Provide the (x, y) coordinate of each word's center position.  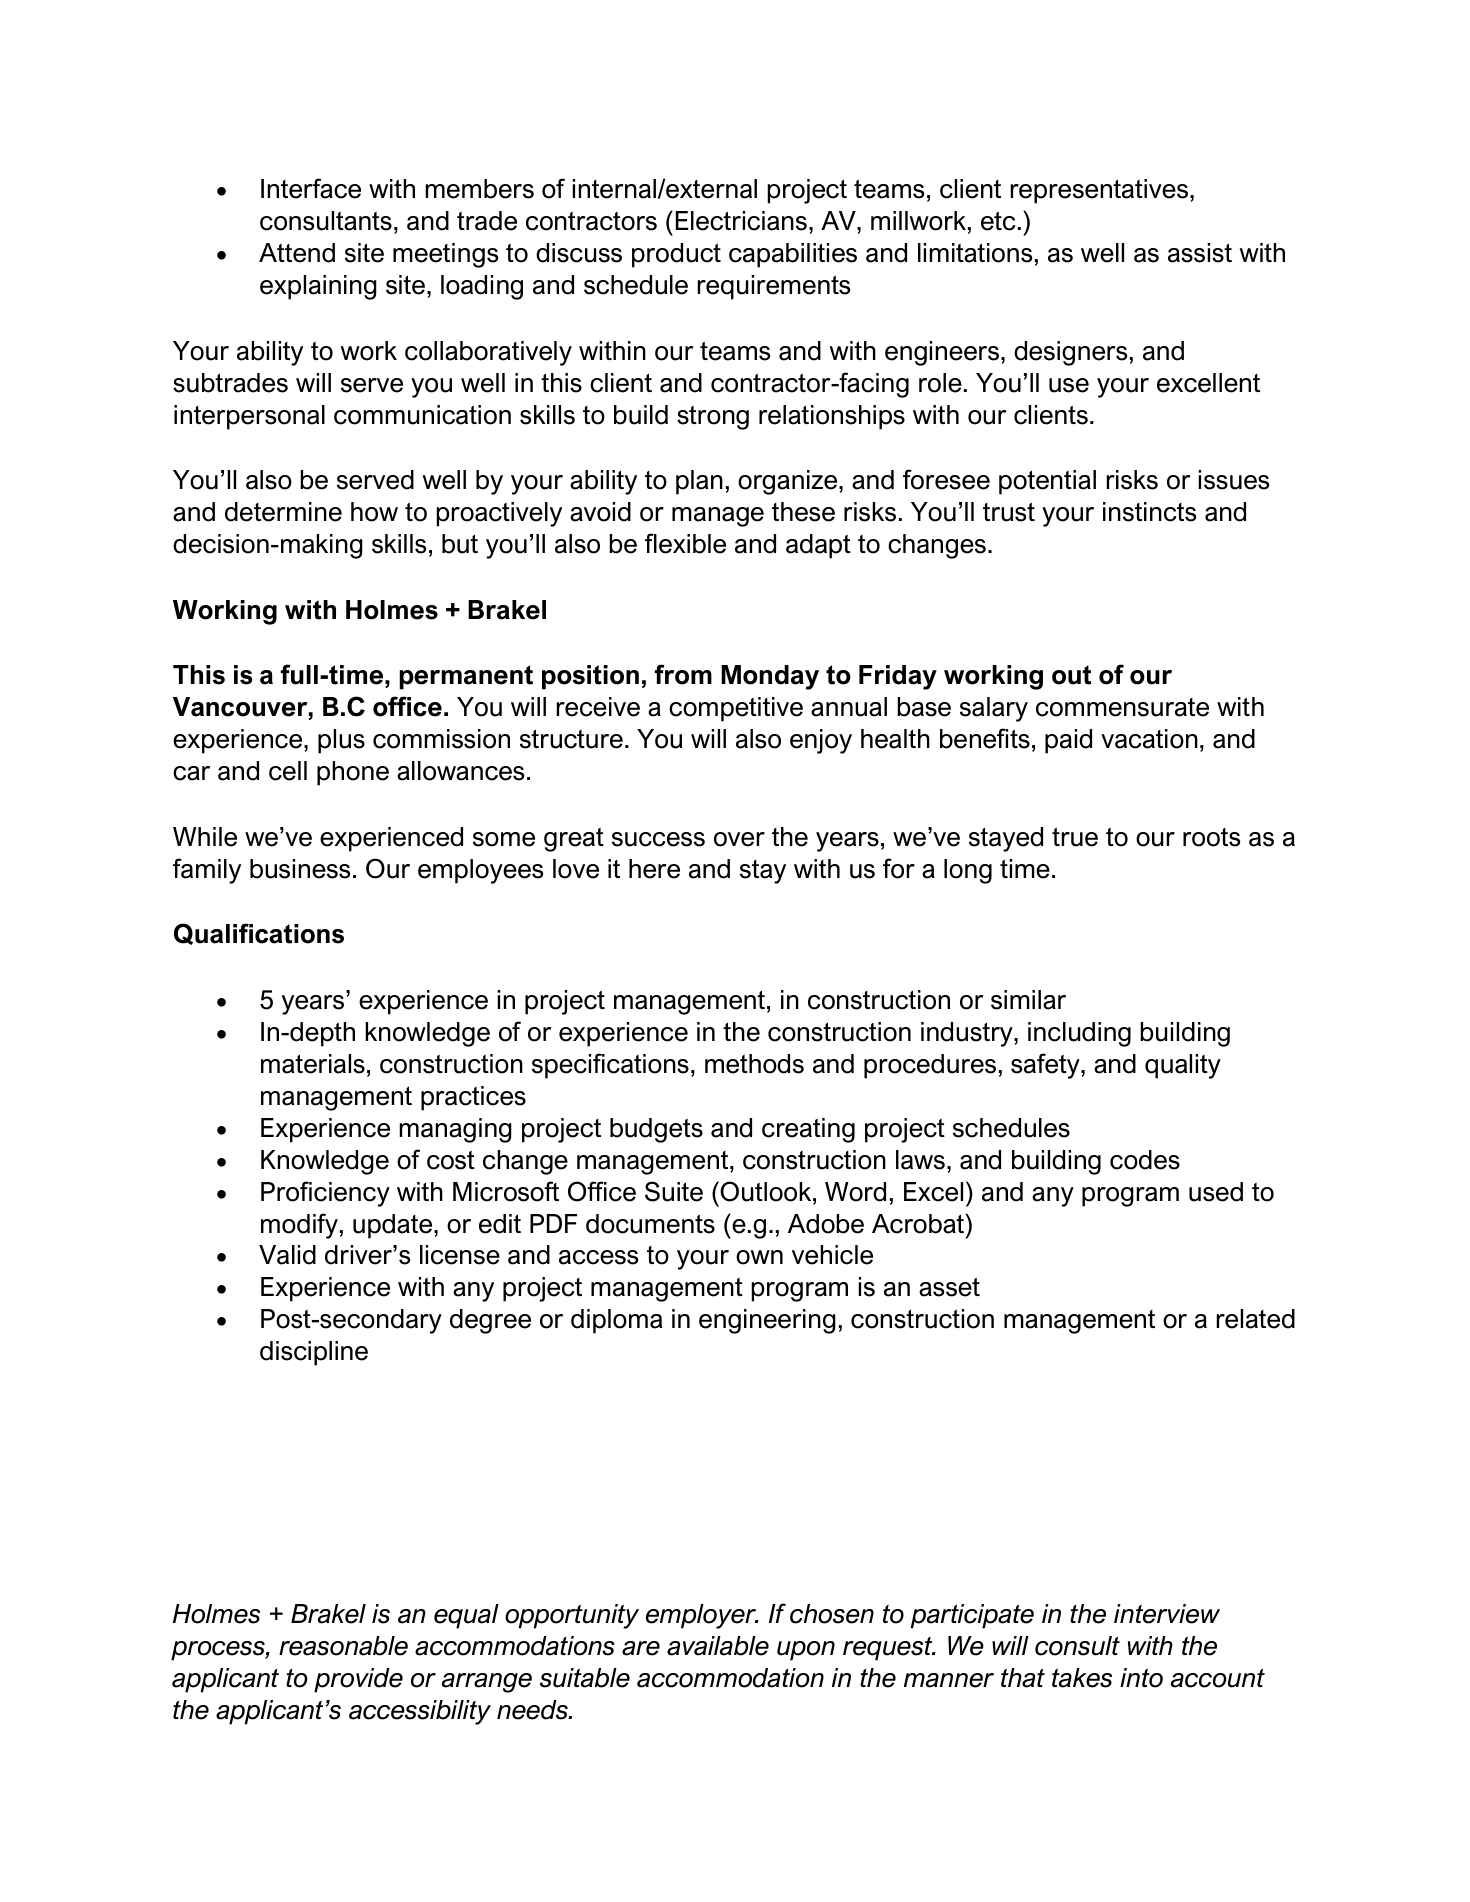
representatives (1099, 191)
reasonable (343, 1646)
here (654, 869)
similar (1028, 1000)
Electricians (741, 221)
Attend (297, 253)
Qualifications (259, 934)
